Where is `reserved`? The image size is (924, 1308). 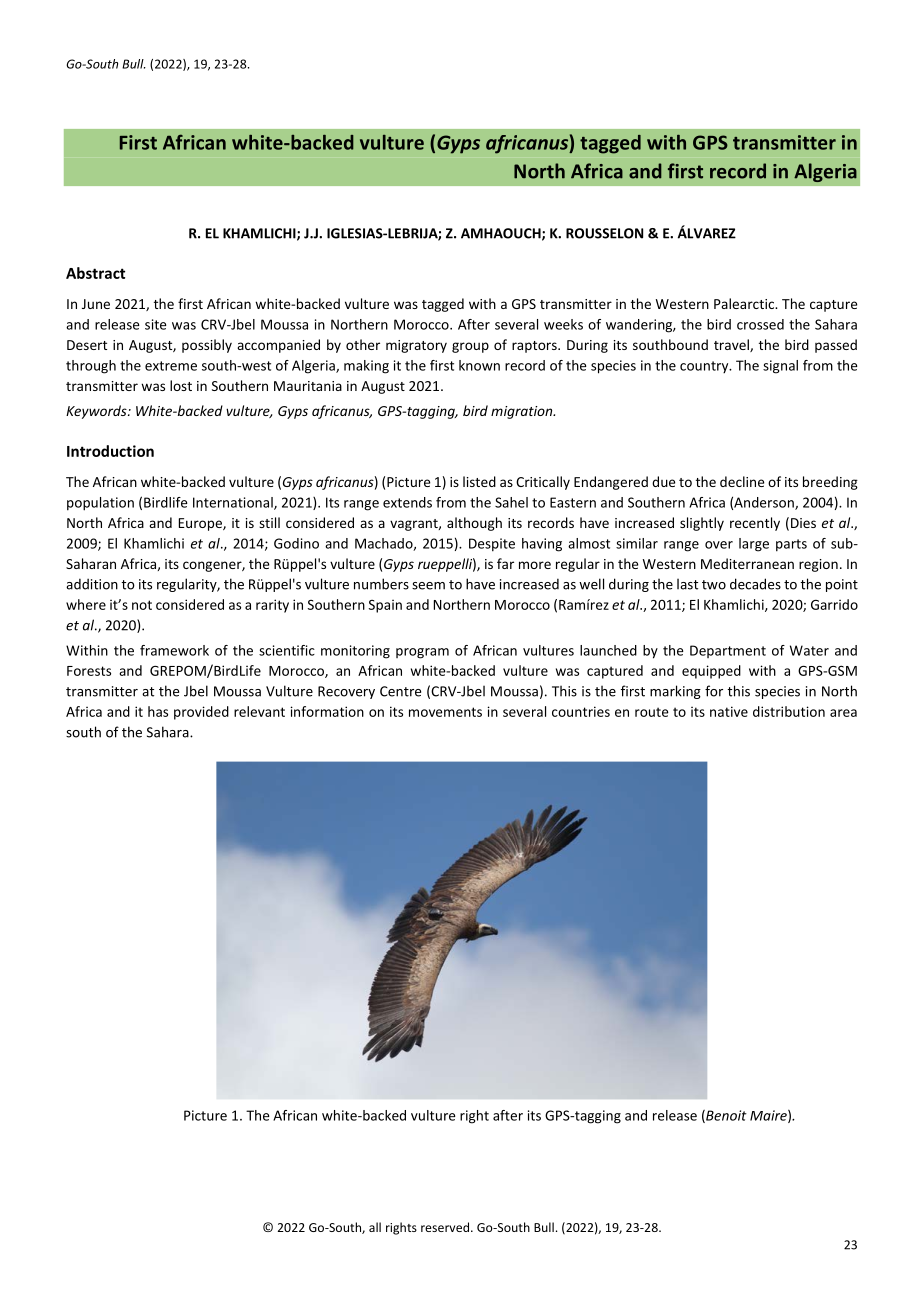 reserved is located at coordinates (445, 1227).
